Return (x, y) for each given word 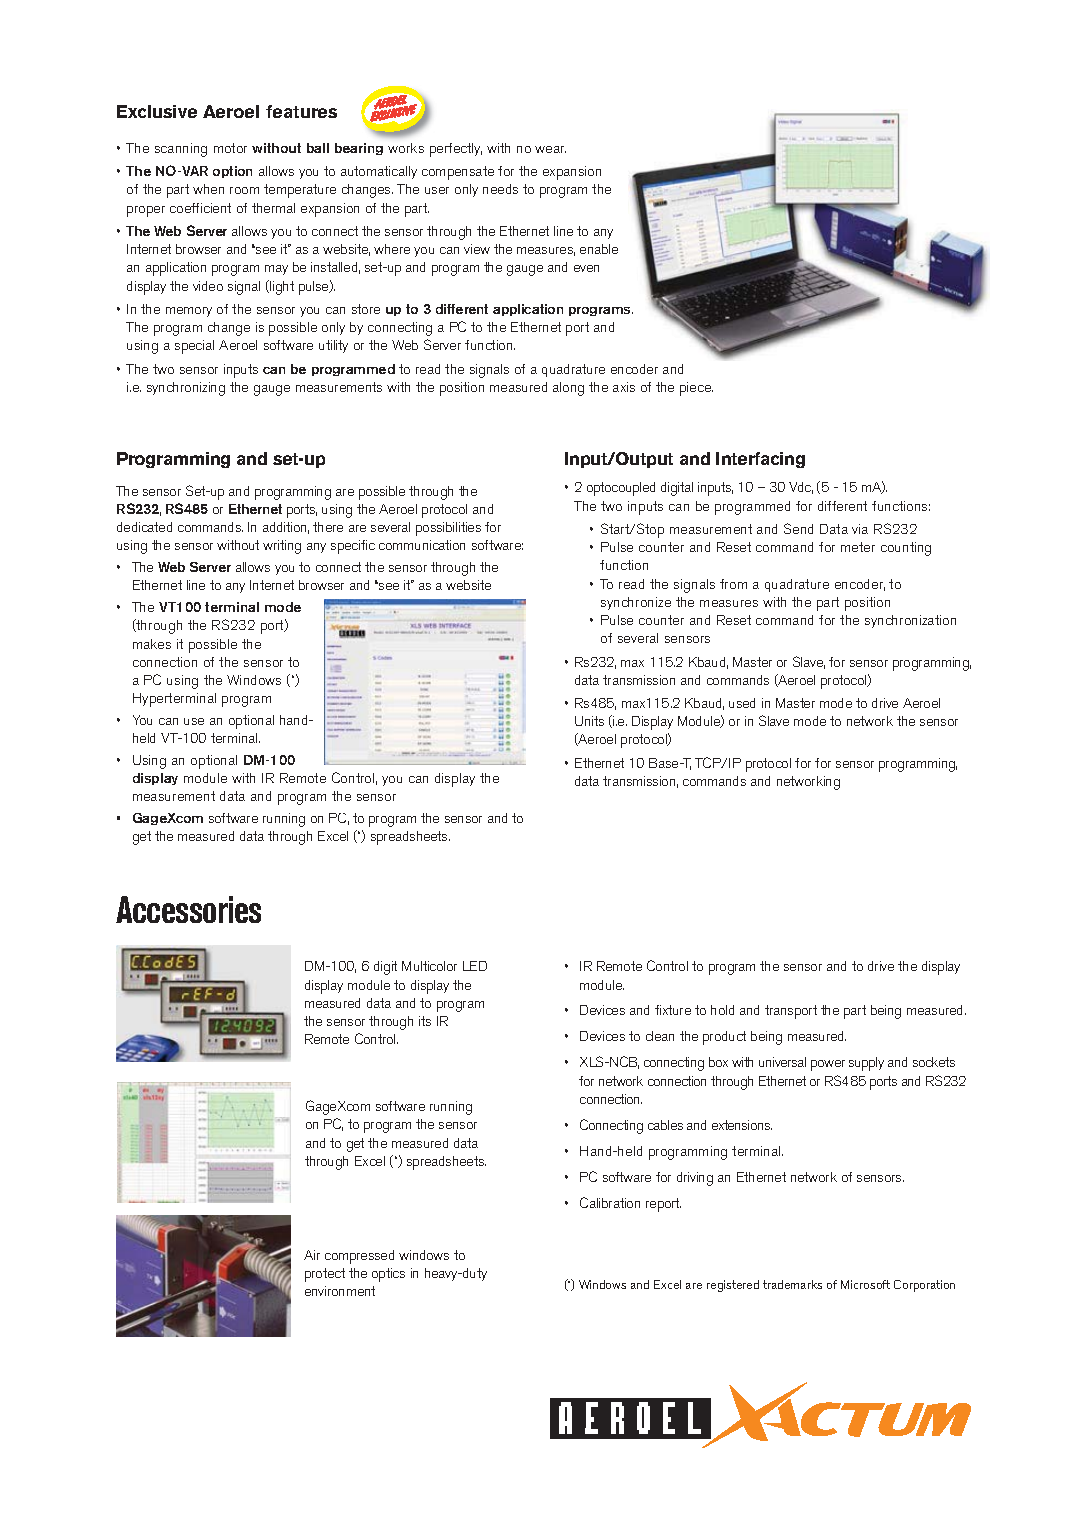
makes (152, 644)
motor (230, 148)
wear (550, 149)
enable (599, 249)
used (742, 703)
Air (312, 1255)
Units (589, 721)
